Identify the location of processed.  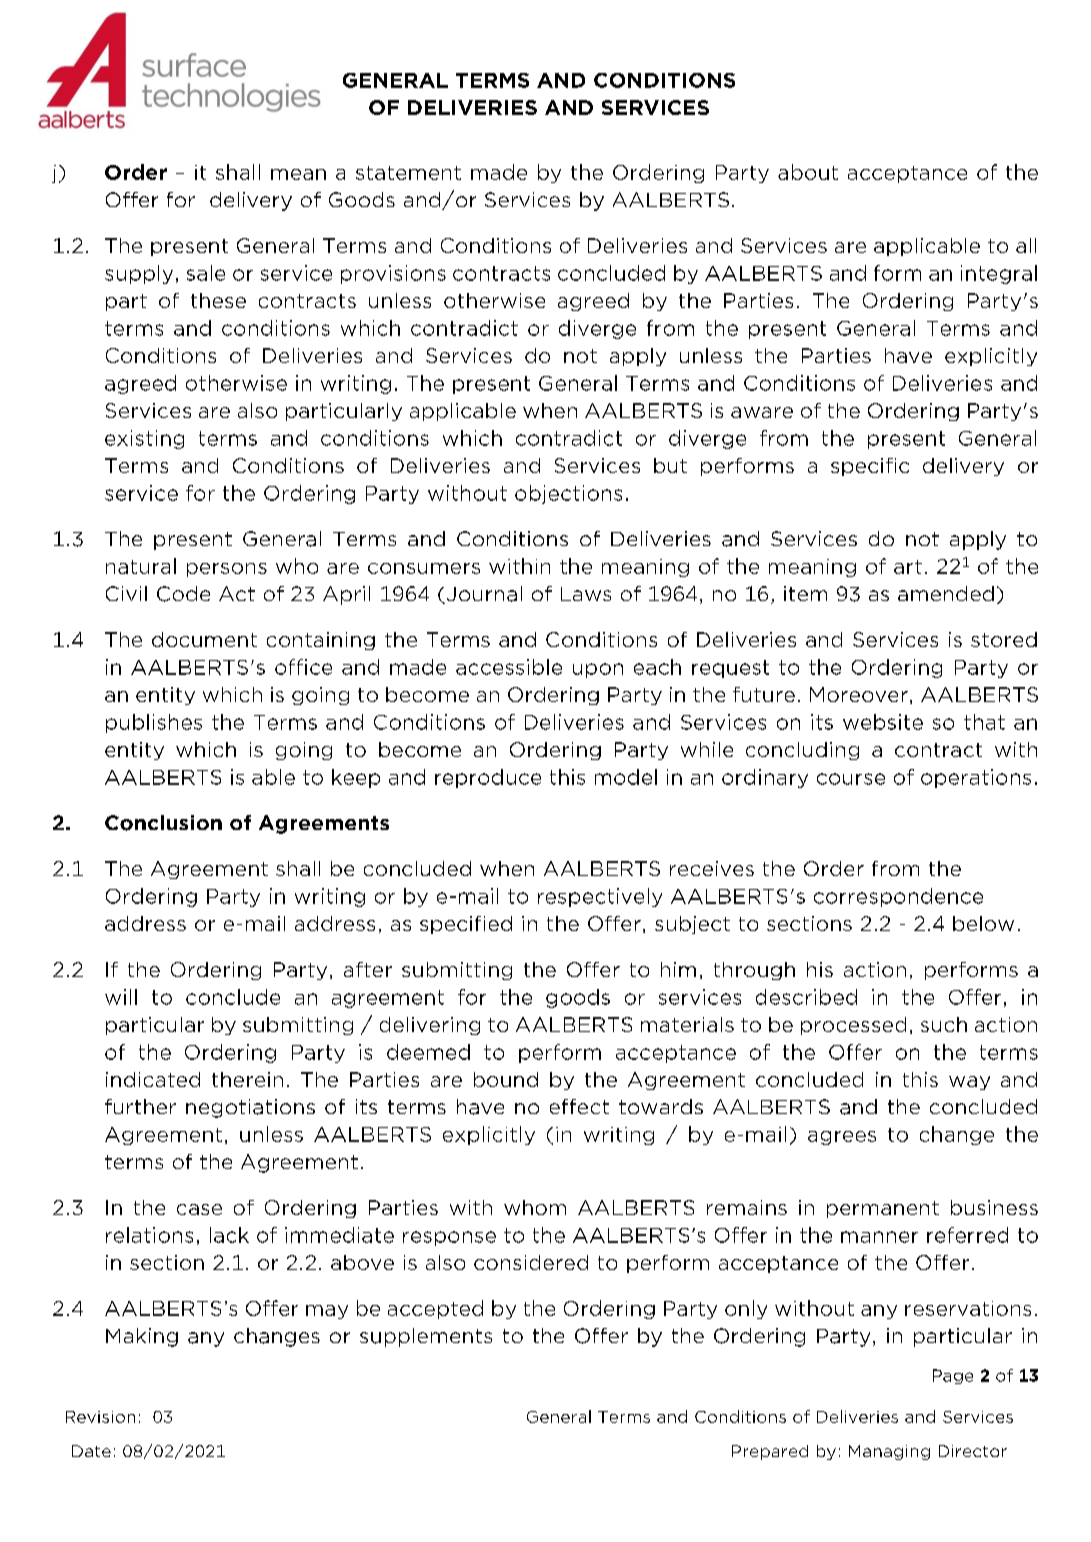
(853, 1026).
